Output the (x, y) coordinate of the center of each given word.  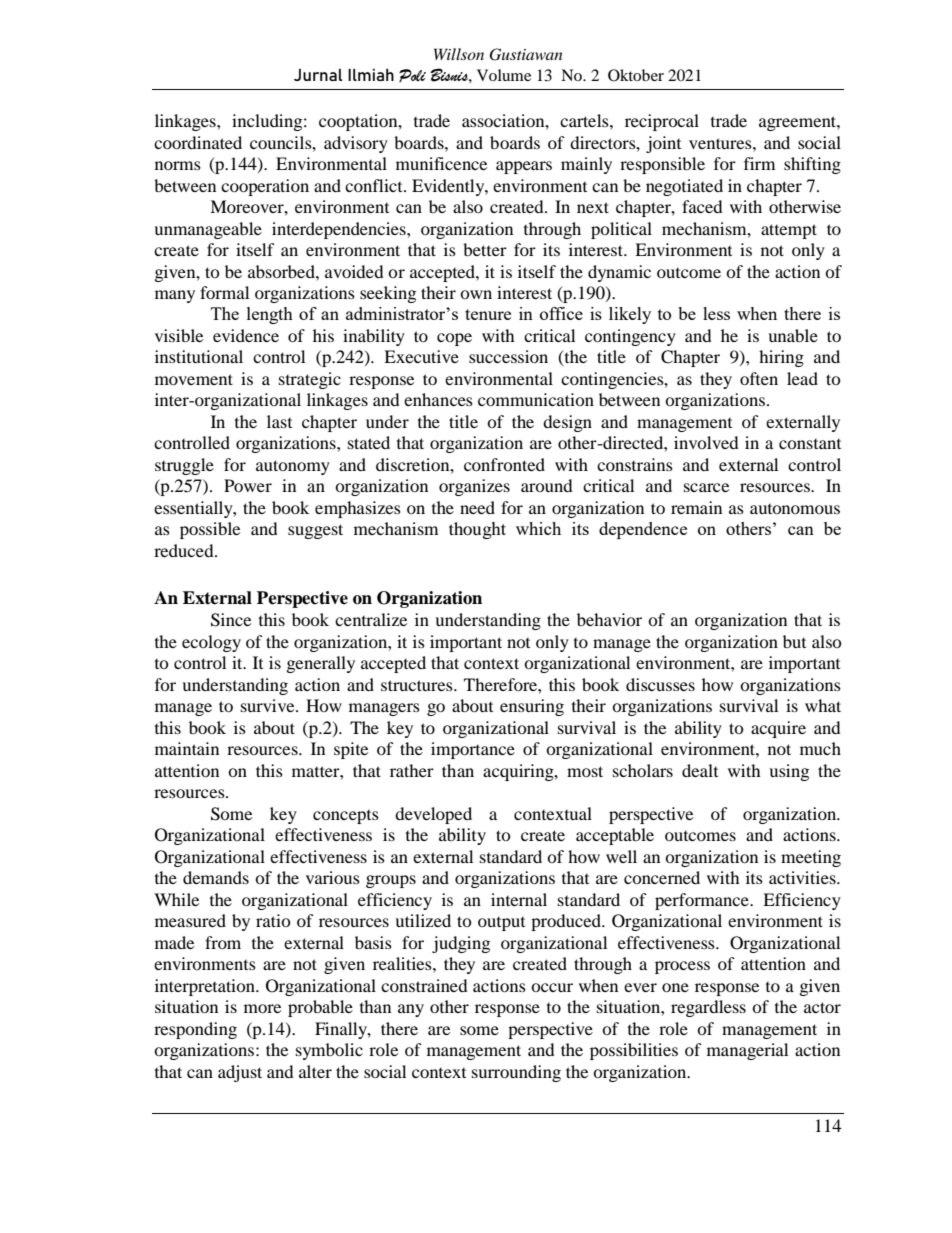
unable (793, 335)
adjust (240, 1073)
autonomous (795, 509)
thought (477, 530)
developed (433, 815)
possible (210, 530)
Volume (504, 75)
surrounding (516, 1073)
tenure (488, 314)
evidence (246, 335)
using (789, 772)
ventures (721, 143)
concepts (346, 817)
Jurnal (318, 75)
